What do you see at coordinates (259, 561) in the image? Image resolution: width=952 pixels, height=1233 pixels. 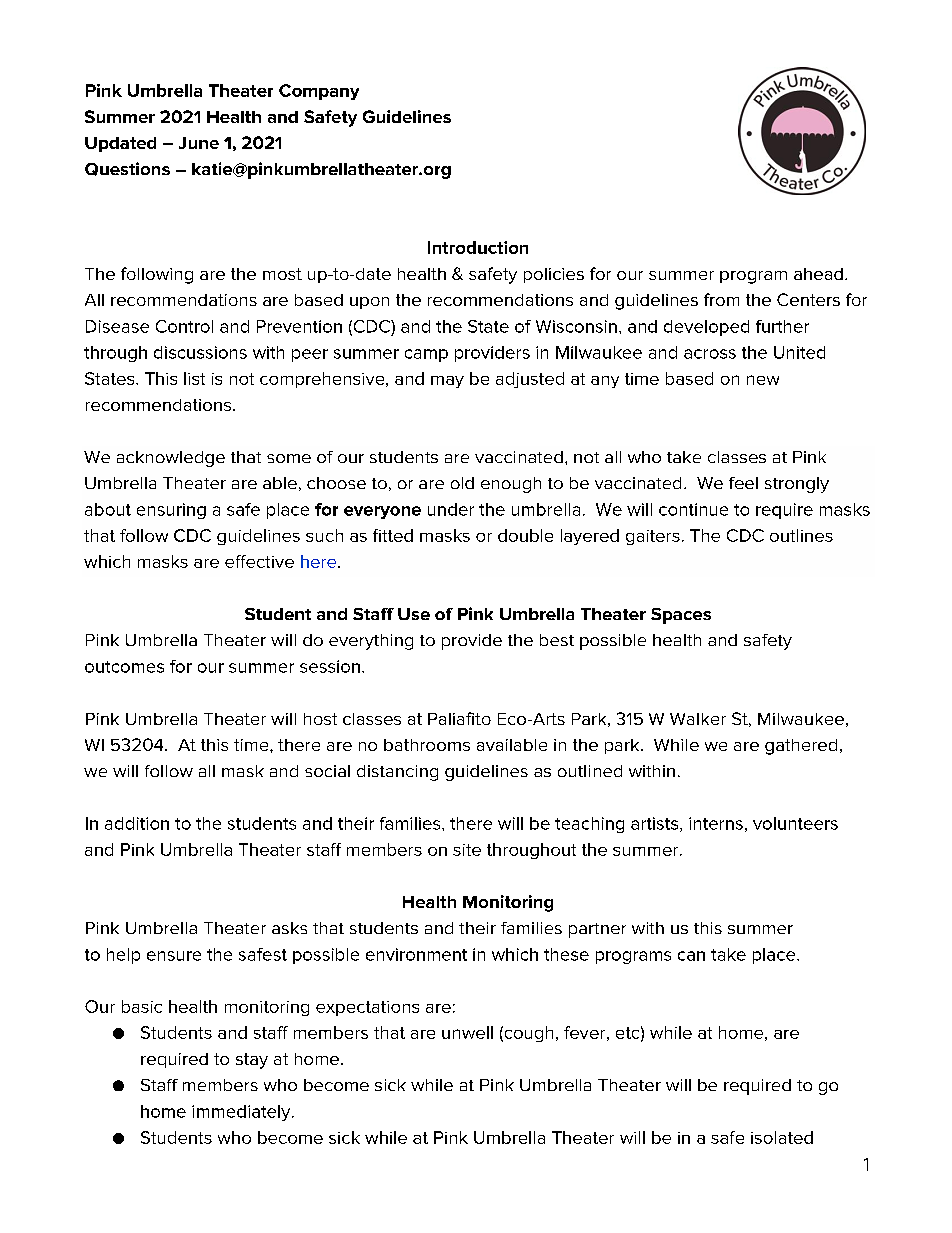 I see `effective` at bounding box center [259, 561].
